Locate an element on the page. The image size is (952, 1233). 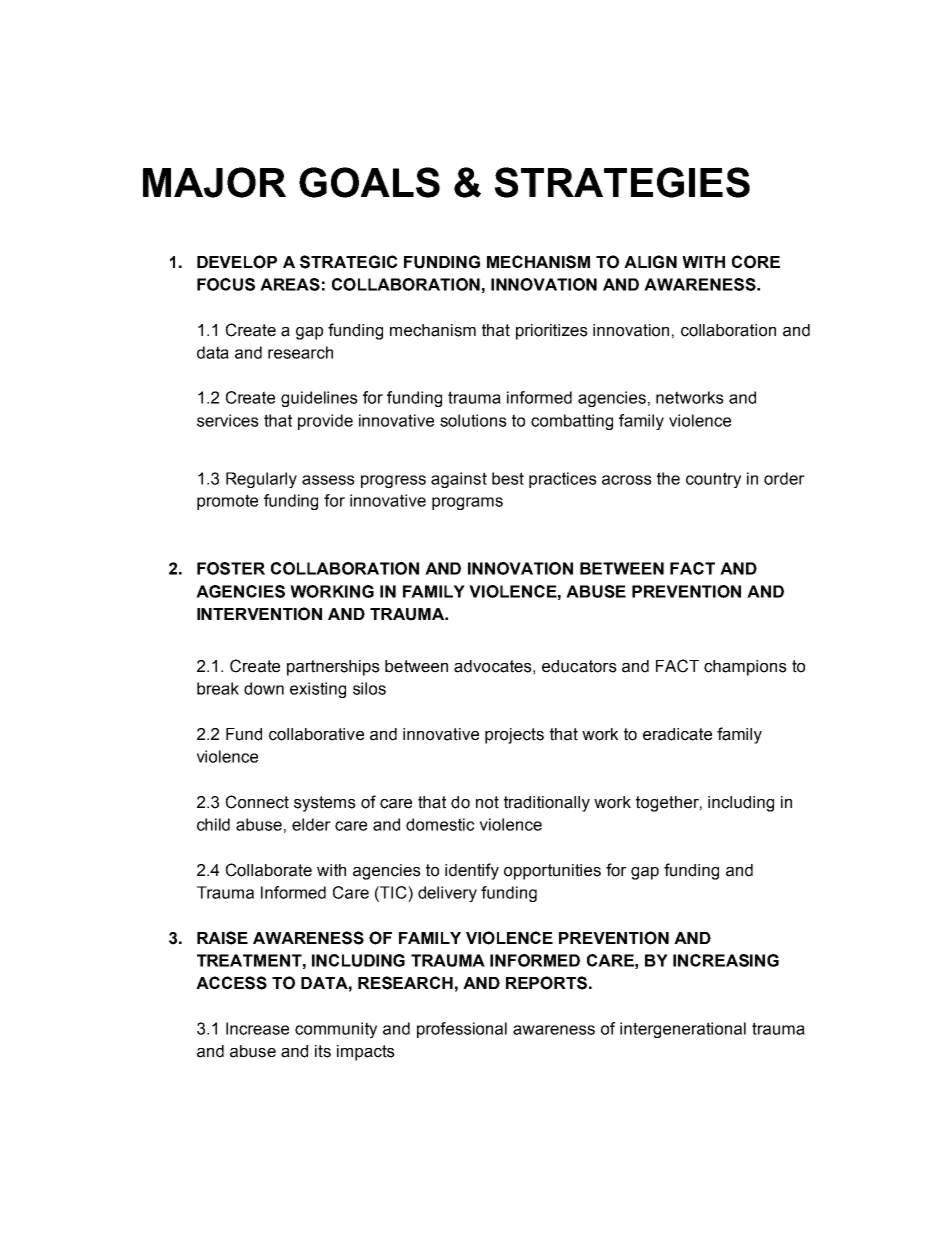
INTERVENTION is located at coordinates (259, 614).
